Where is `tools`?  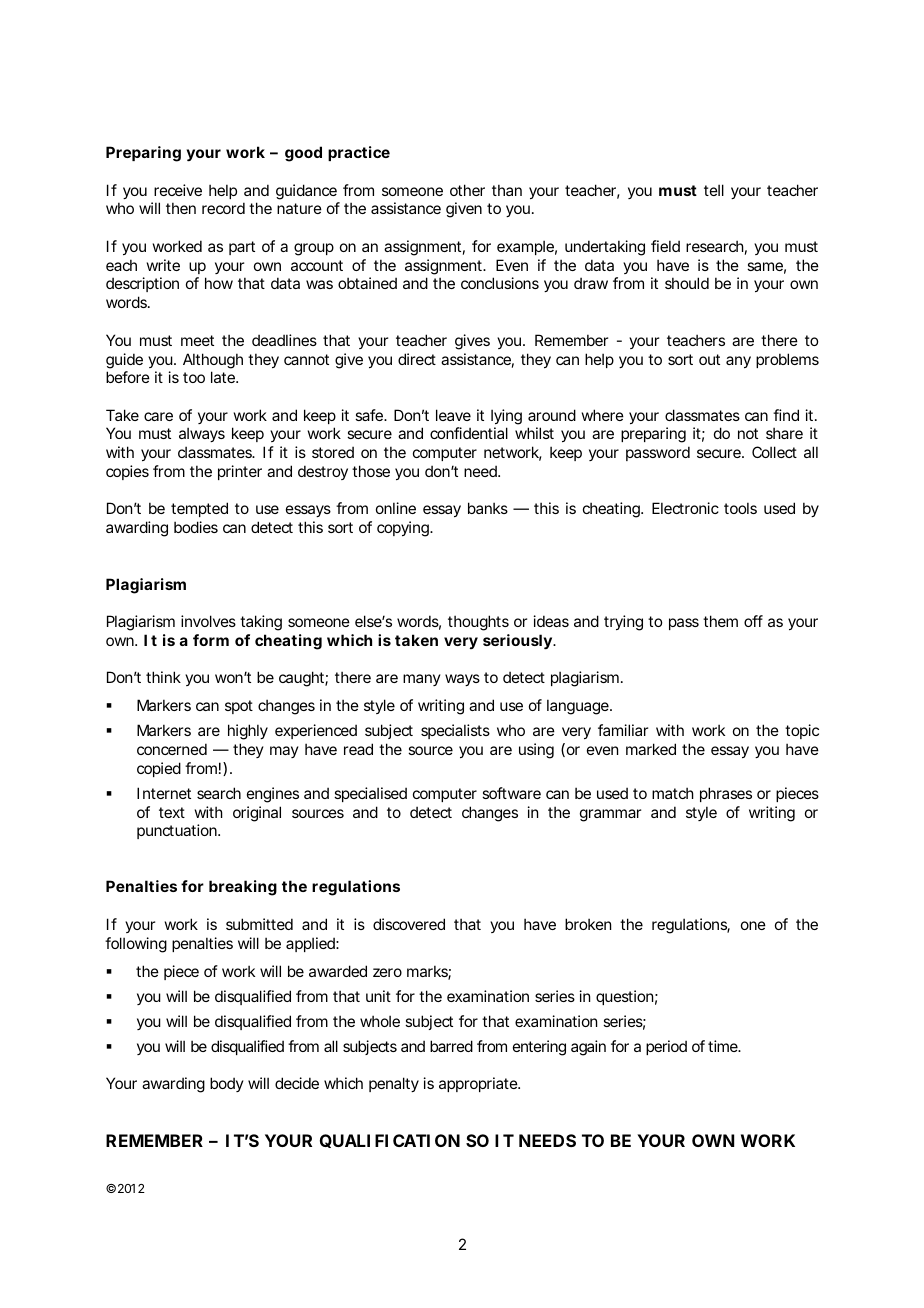 tools is located at coordinates (740, 508).
